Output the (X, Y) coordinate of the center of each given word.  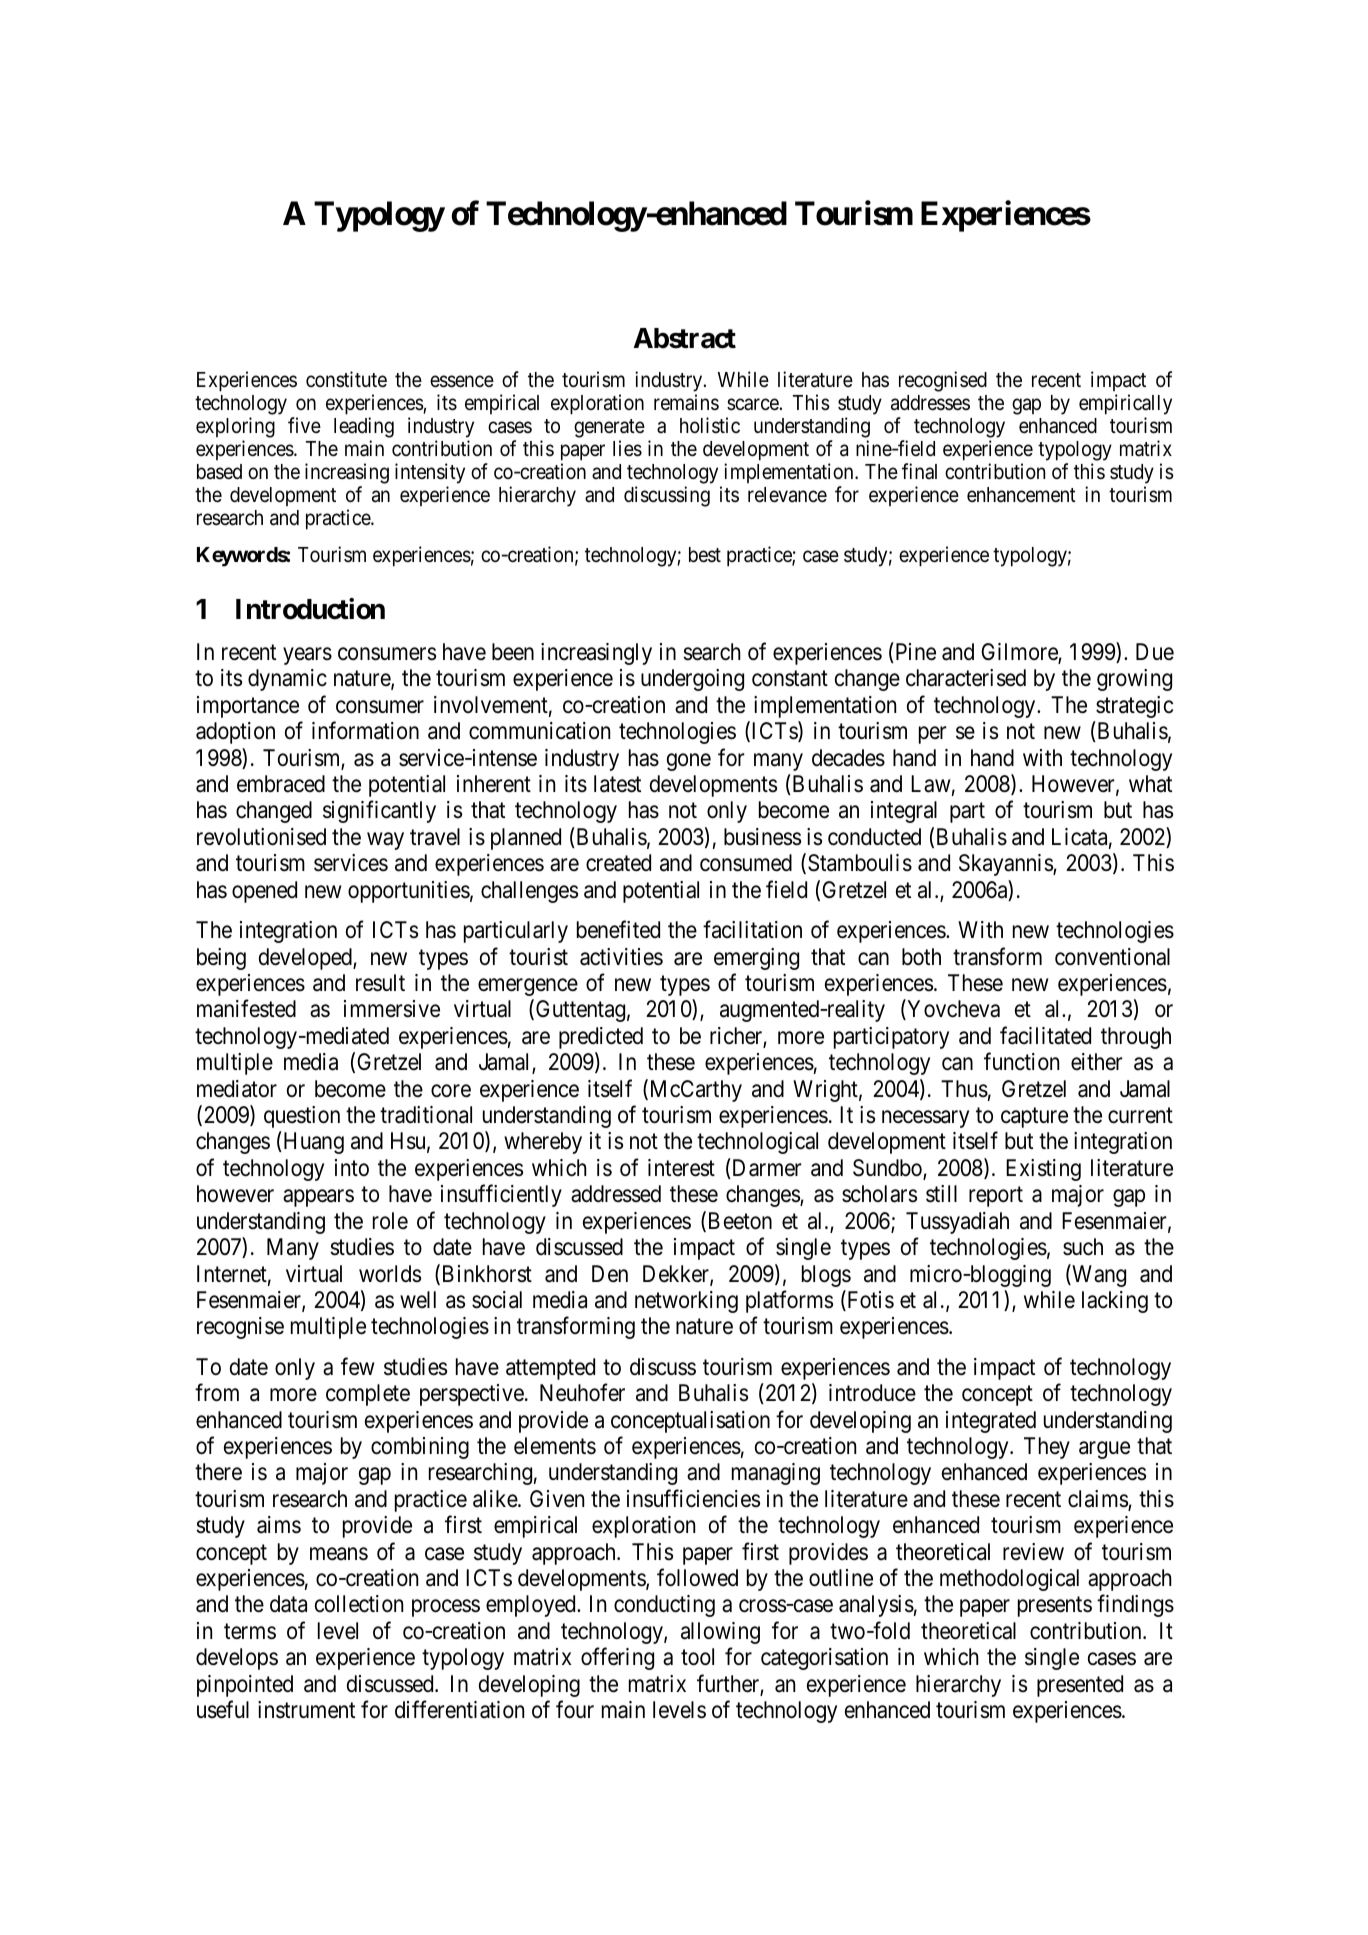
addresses (930, 403)
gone (689, 762)
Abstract (685, 338)
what (1150, 784)
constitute (346, 379)
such (1083, 1247)
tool (697, 1657)
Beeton (738, 1222)
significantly (379, 812)
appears (318, 1198)
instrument (306, 1710)
